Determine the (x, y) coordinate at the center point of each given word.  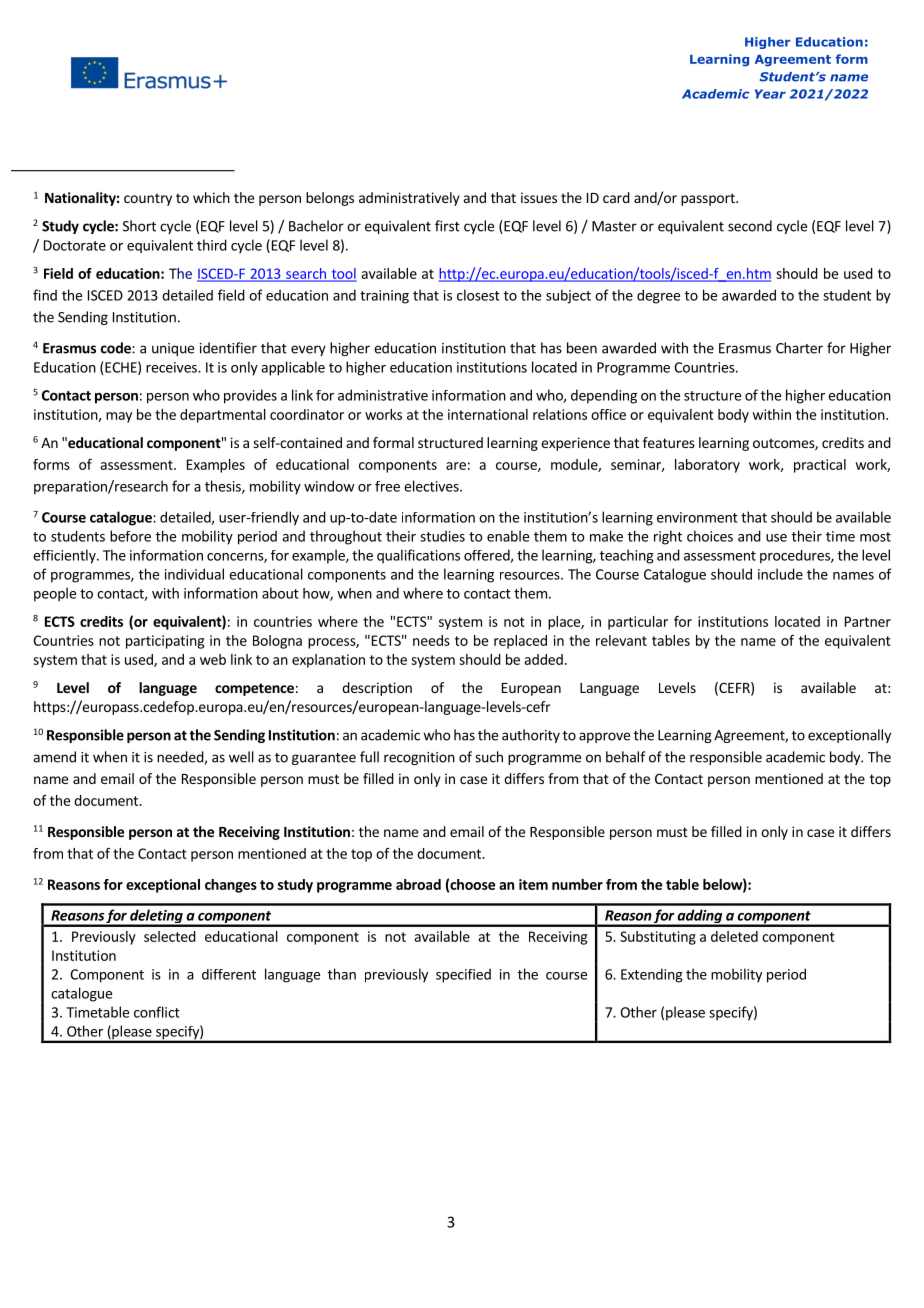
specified (463, 975)
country (148, 199)
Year (770, 94)
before (130, 536)
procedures (796, 557)
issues (539, 197)
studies (442, 536)
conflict (157, 1012)
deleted (734, 936)
